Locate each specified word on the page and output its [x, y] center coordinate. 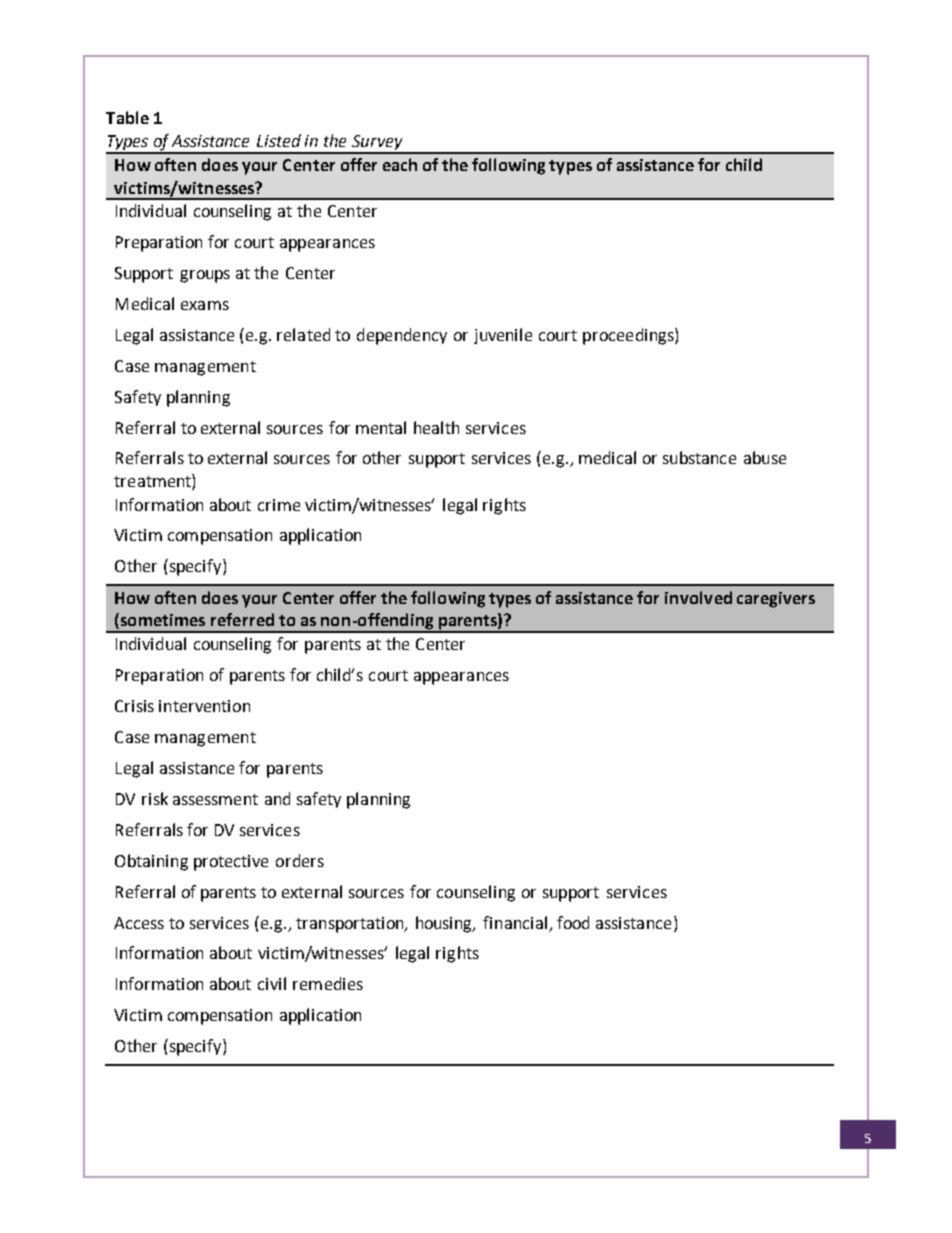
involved [698, 597]
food [573, 922]
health [436, 427]
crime [279, 505]
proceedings [629, 336]
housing [445, 924]
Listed [279, 140]
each [400, 164]
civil [272, 983]
